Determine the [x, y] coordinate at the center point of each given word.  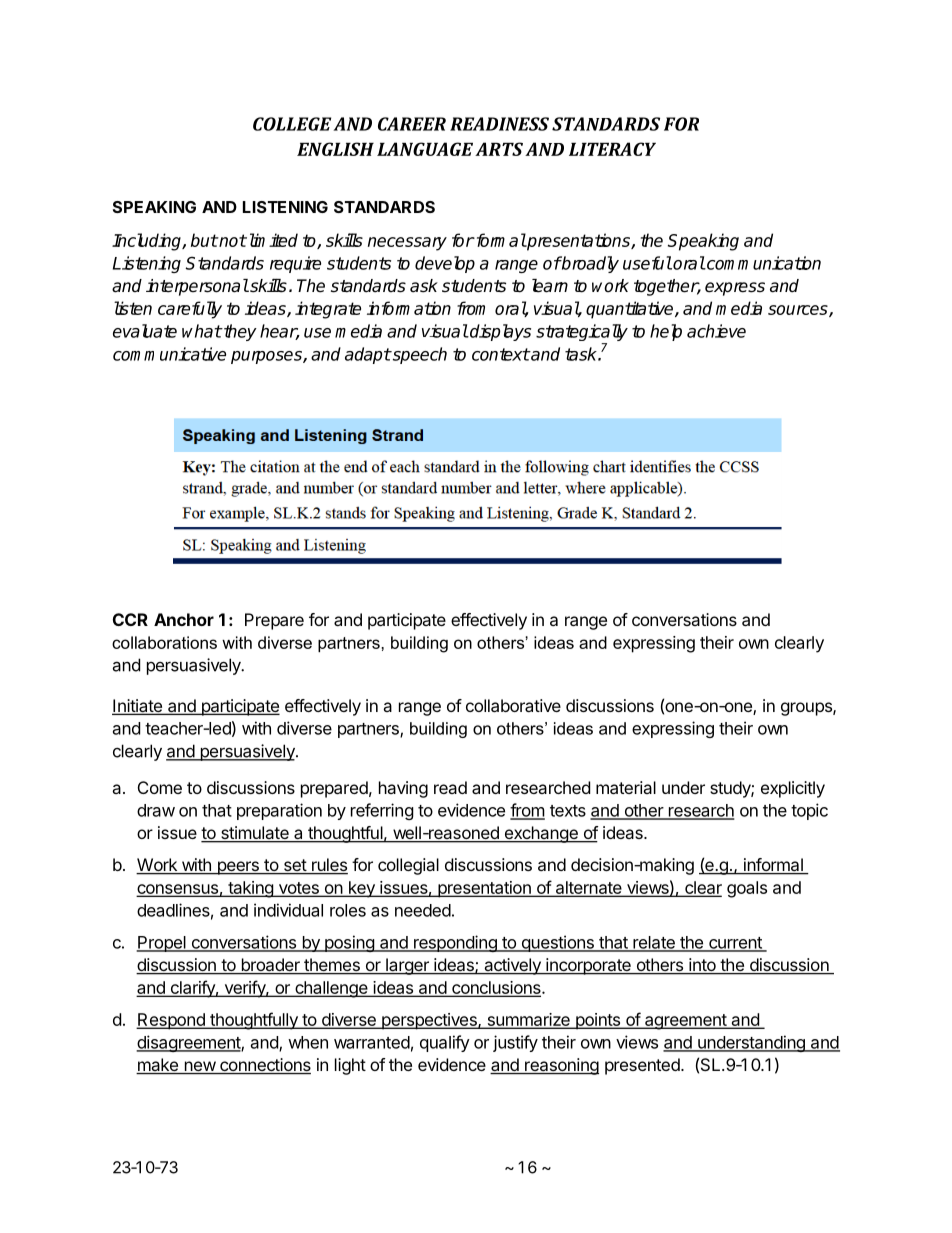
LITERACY [612, 149]
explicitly [793, 789]
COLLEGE [292, 124]
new [199, 1067]
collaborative [513, 705]
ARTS [499, 149]
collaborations [164, 642]
